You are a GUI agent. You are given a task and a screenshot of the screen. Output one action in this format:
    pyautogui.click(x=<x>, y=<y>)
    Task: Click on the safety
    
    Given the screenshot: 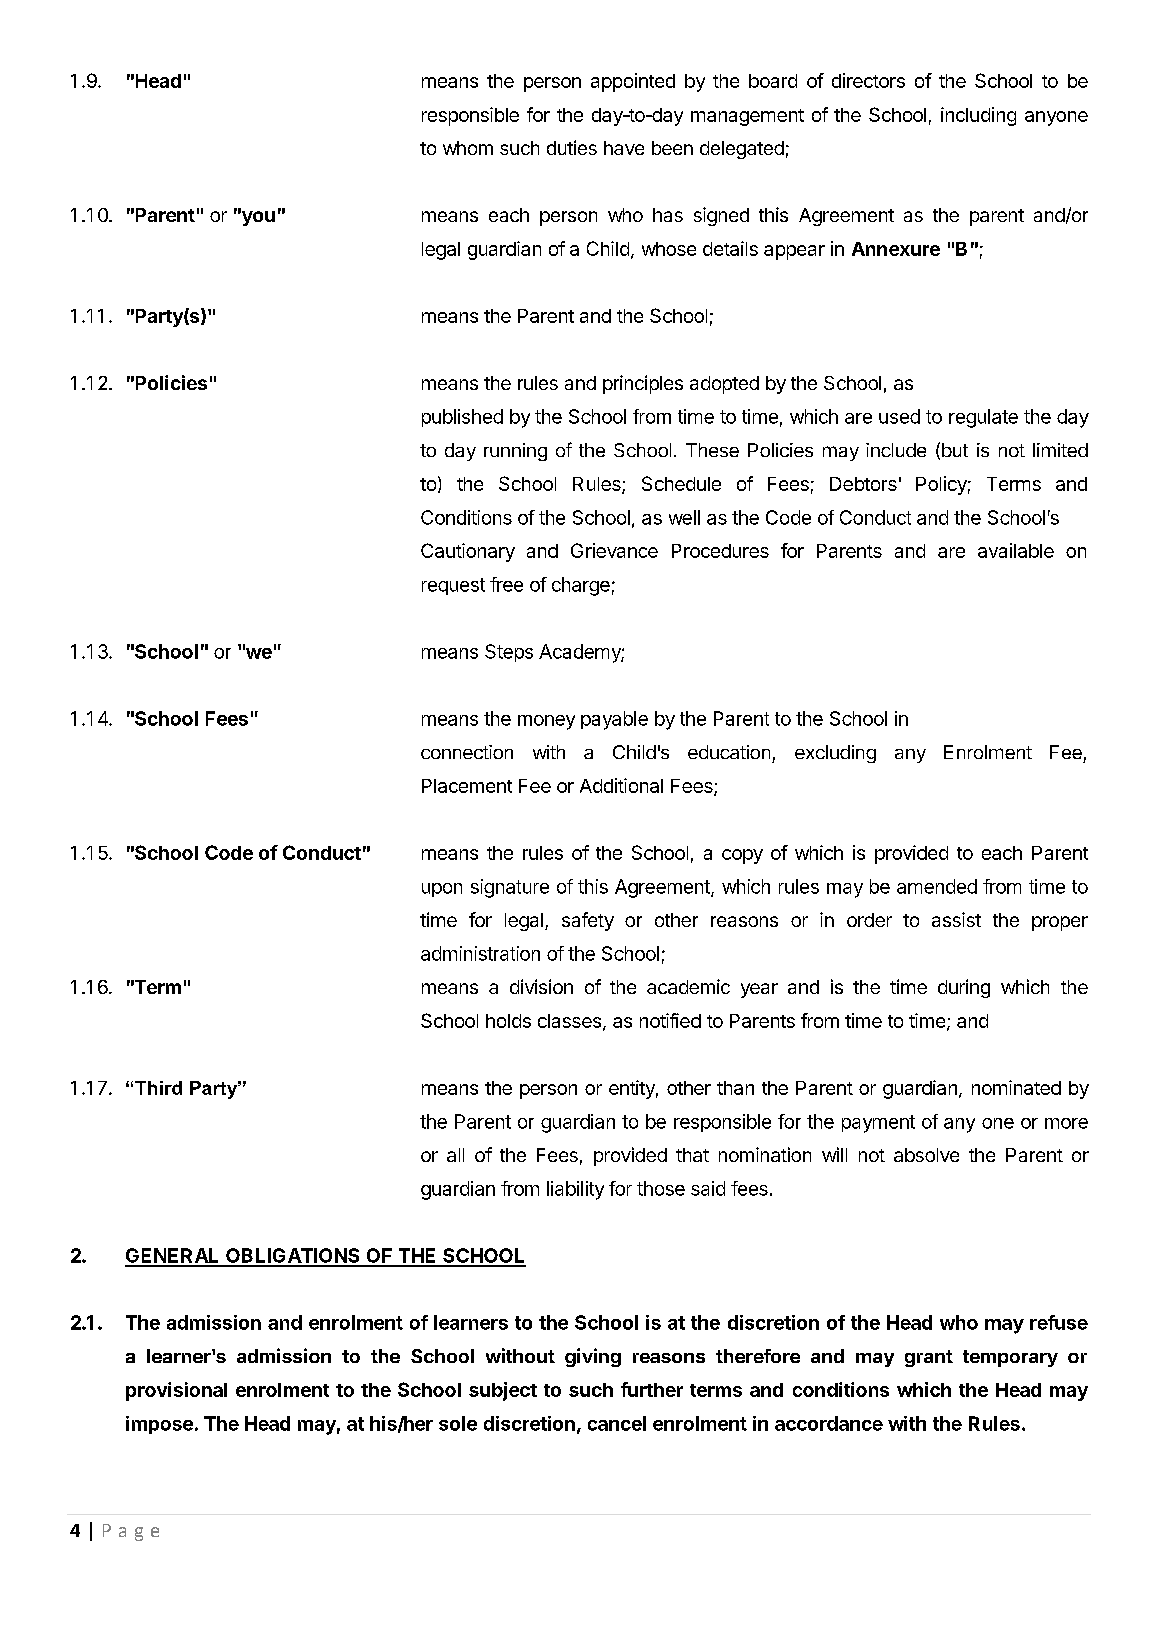 What is the action you would take?
    pyautogui.click(x=588, y=921)
